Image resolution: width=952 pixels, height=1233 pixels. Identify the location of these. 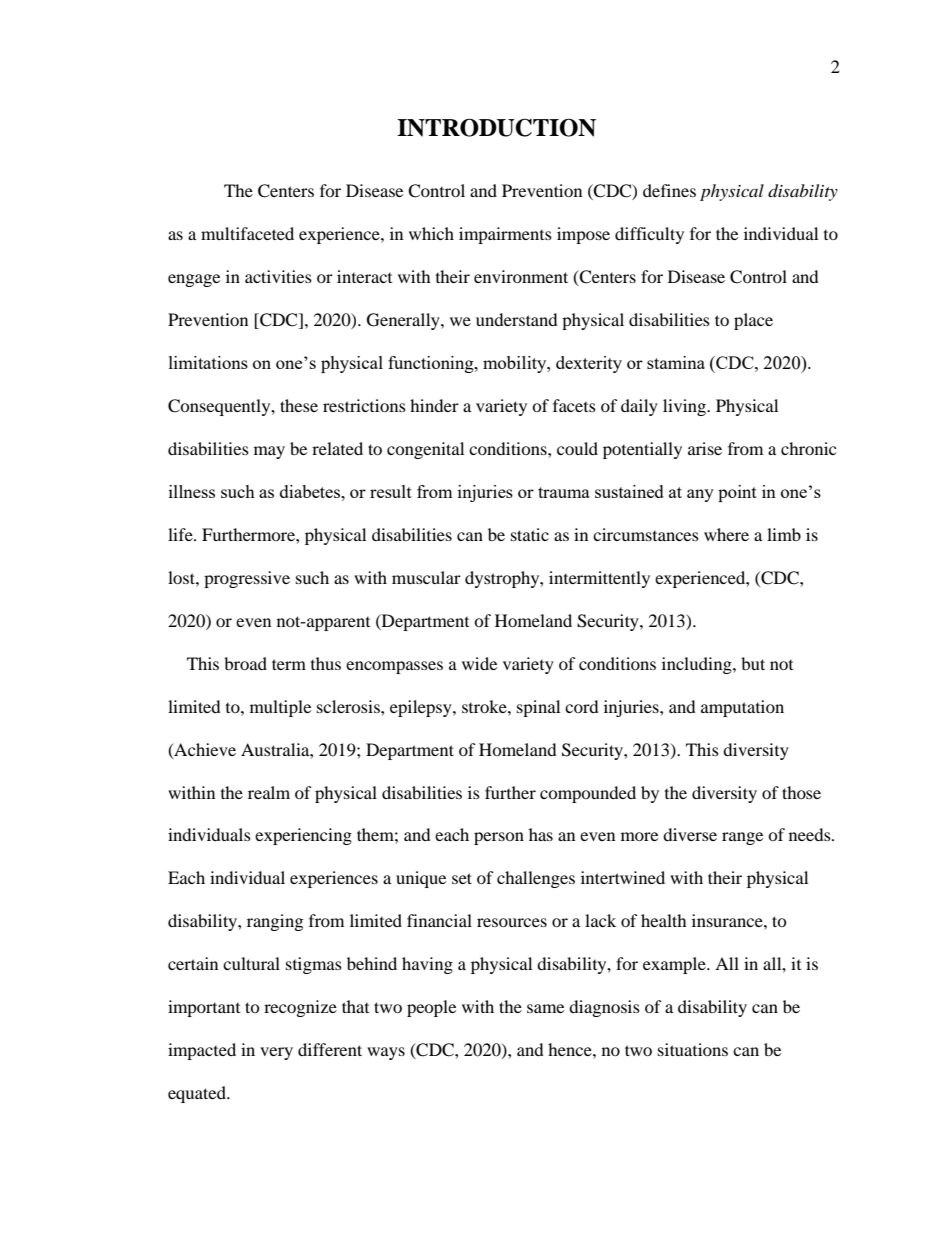
(299, 405).
